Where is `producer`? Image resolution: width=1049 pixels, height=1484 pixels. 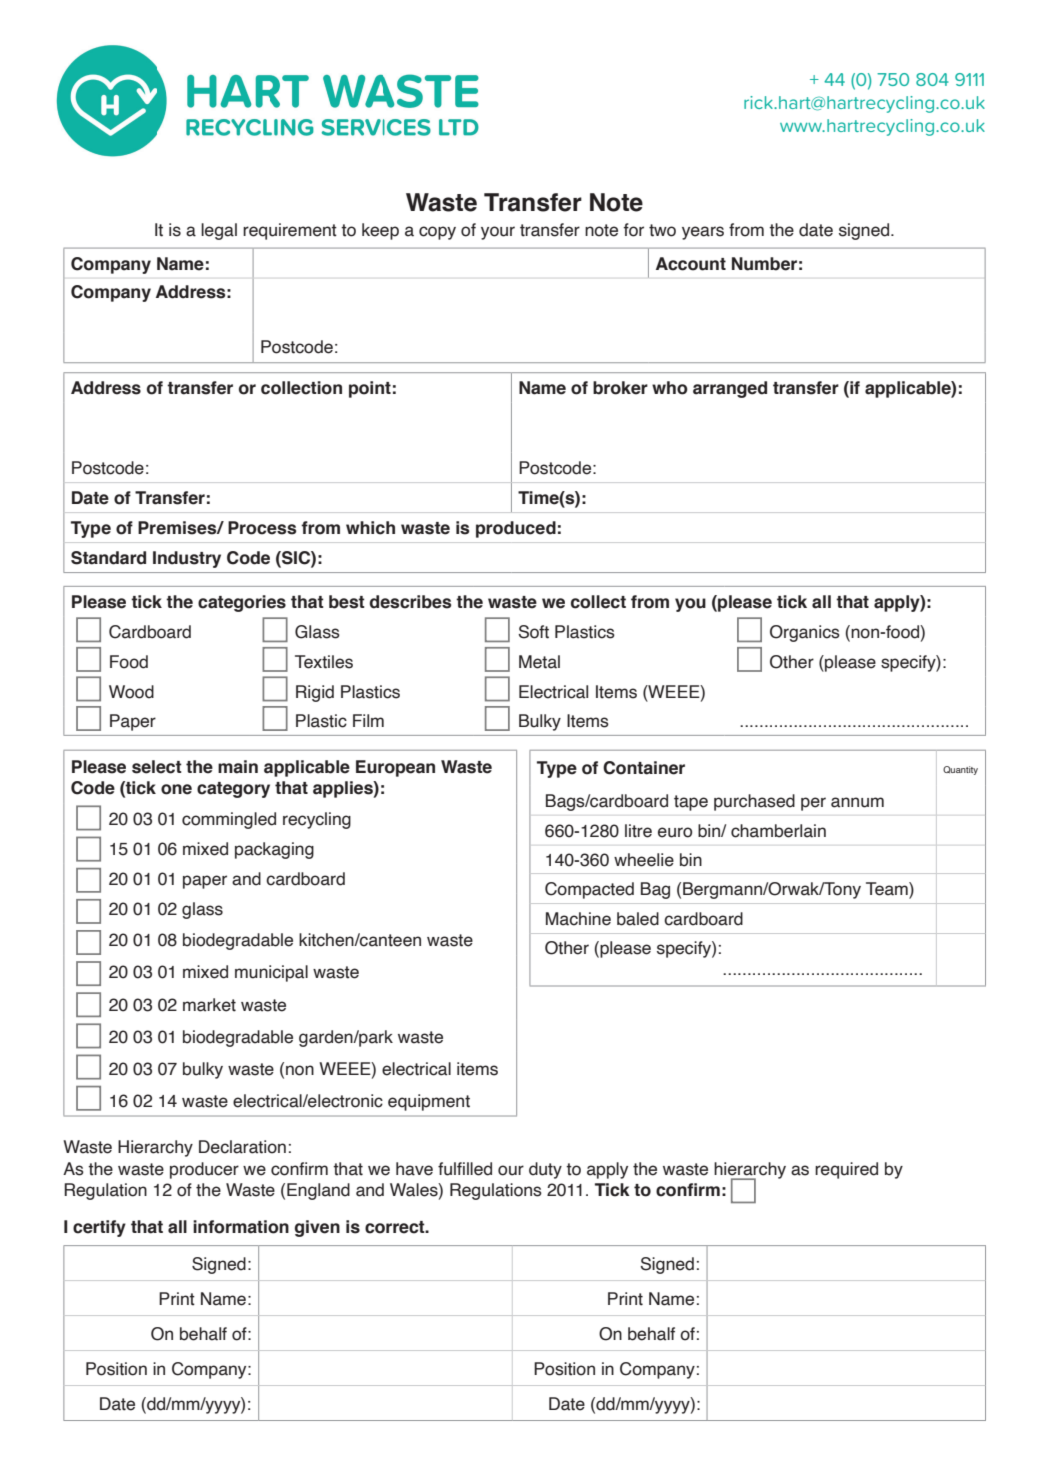 producer is located at coordinates (204, 1170).
